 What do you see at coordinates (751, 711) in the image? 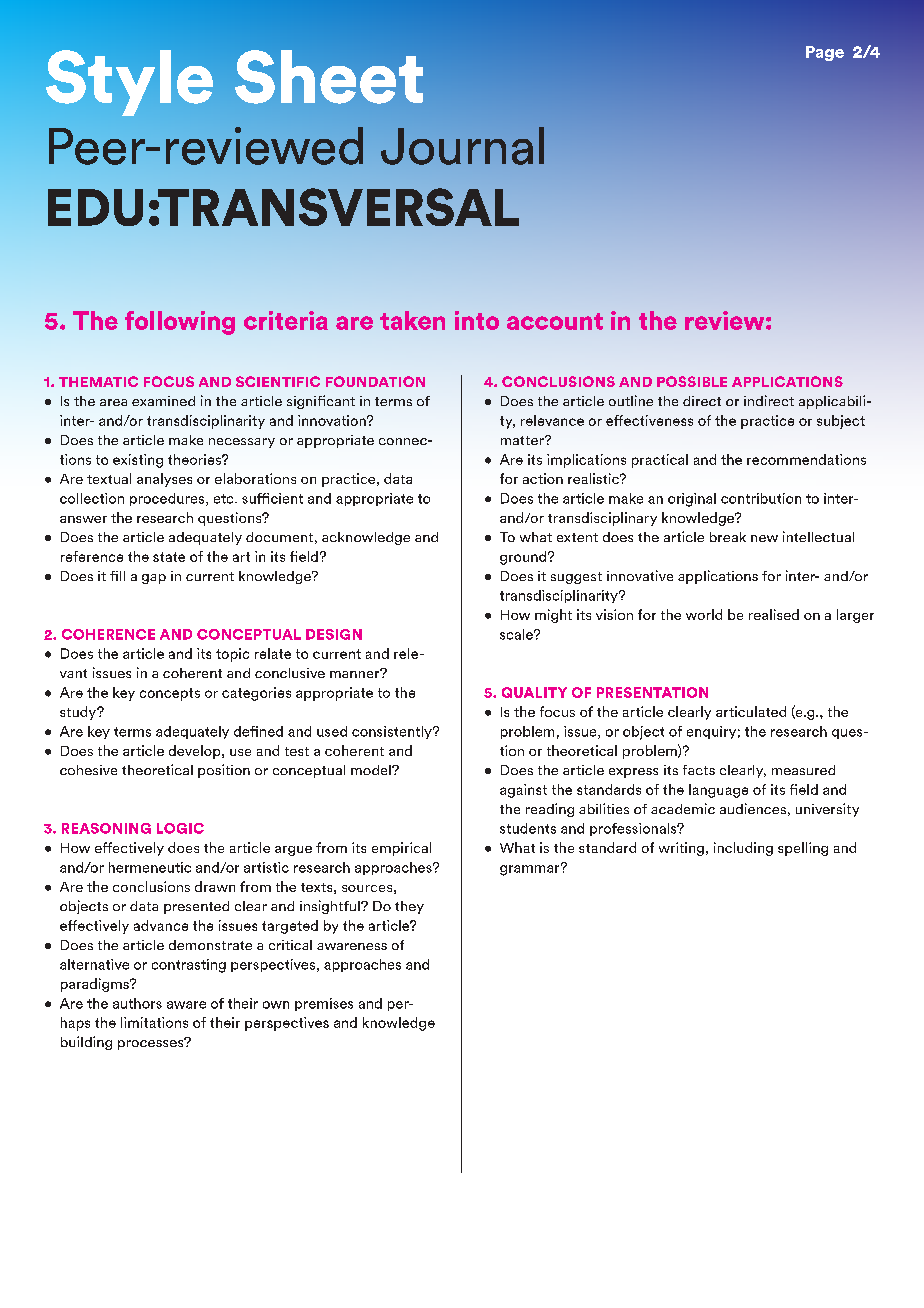
I see `articulated` at bounding box center [751, 711].
